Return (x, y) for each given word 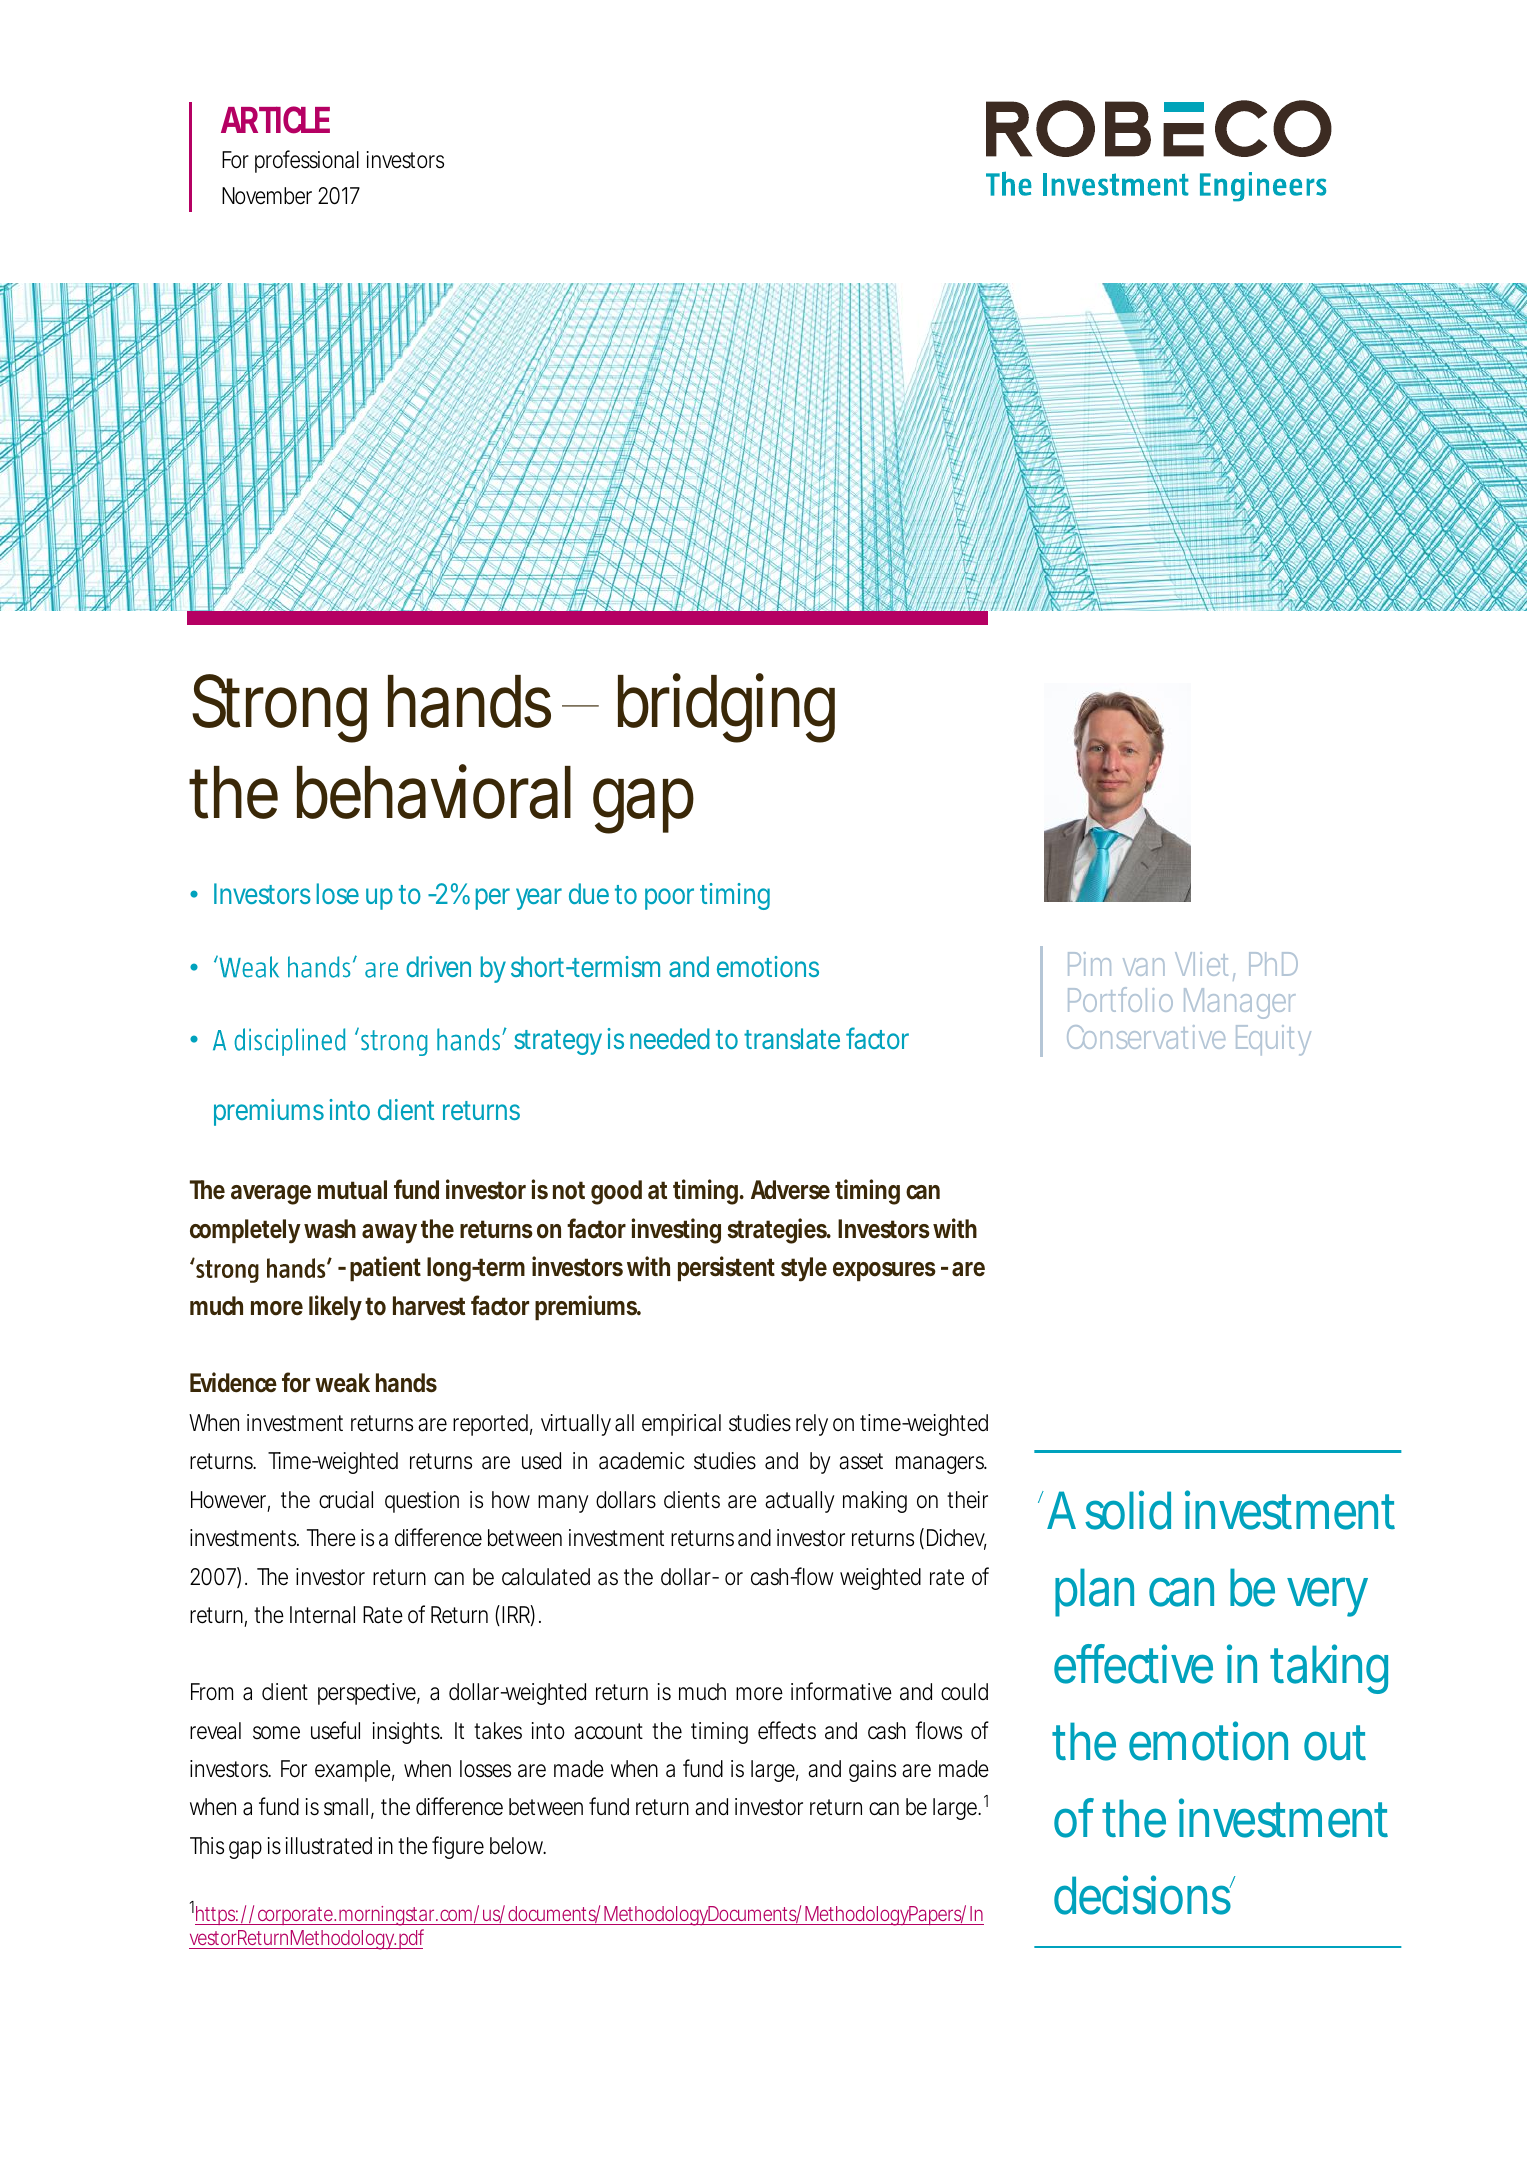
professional (307, 161)
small (346, 1807)
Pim (1088, 964)
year (539, 899)
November (267, 196)
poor (669, 899)
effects (787, 1730)
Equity (1273, 1040)
